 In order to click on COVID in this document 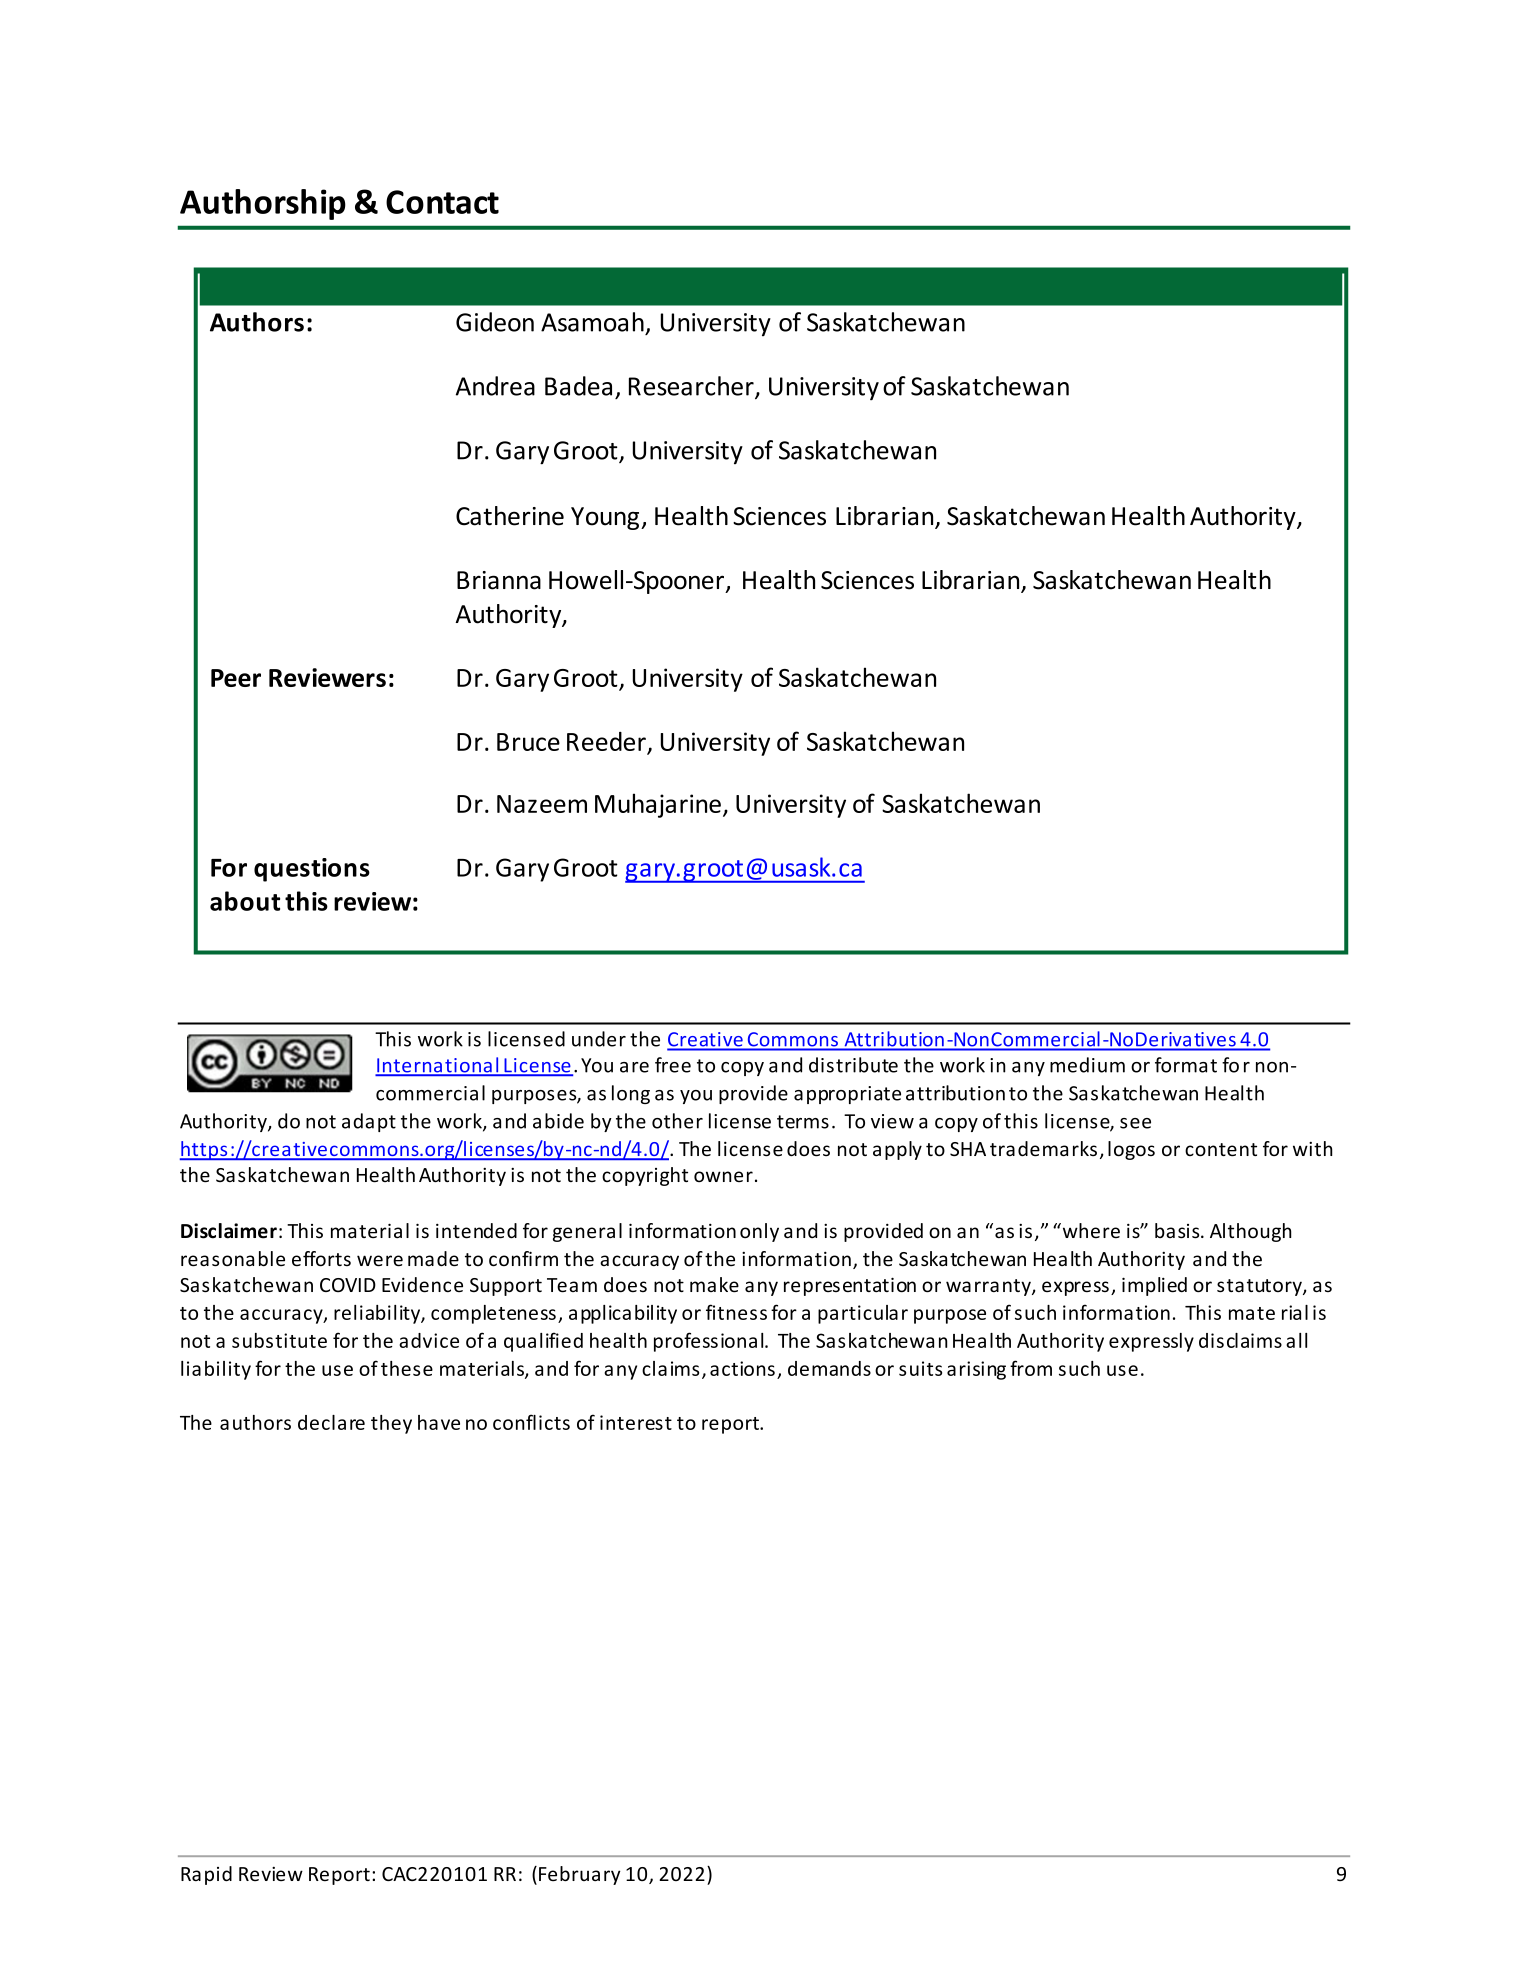, I will do `click(348, 1285)`.
